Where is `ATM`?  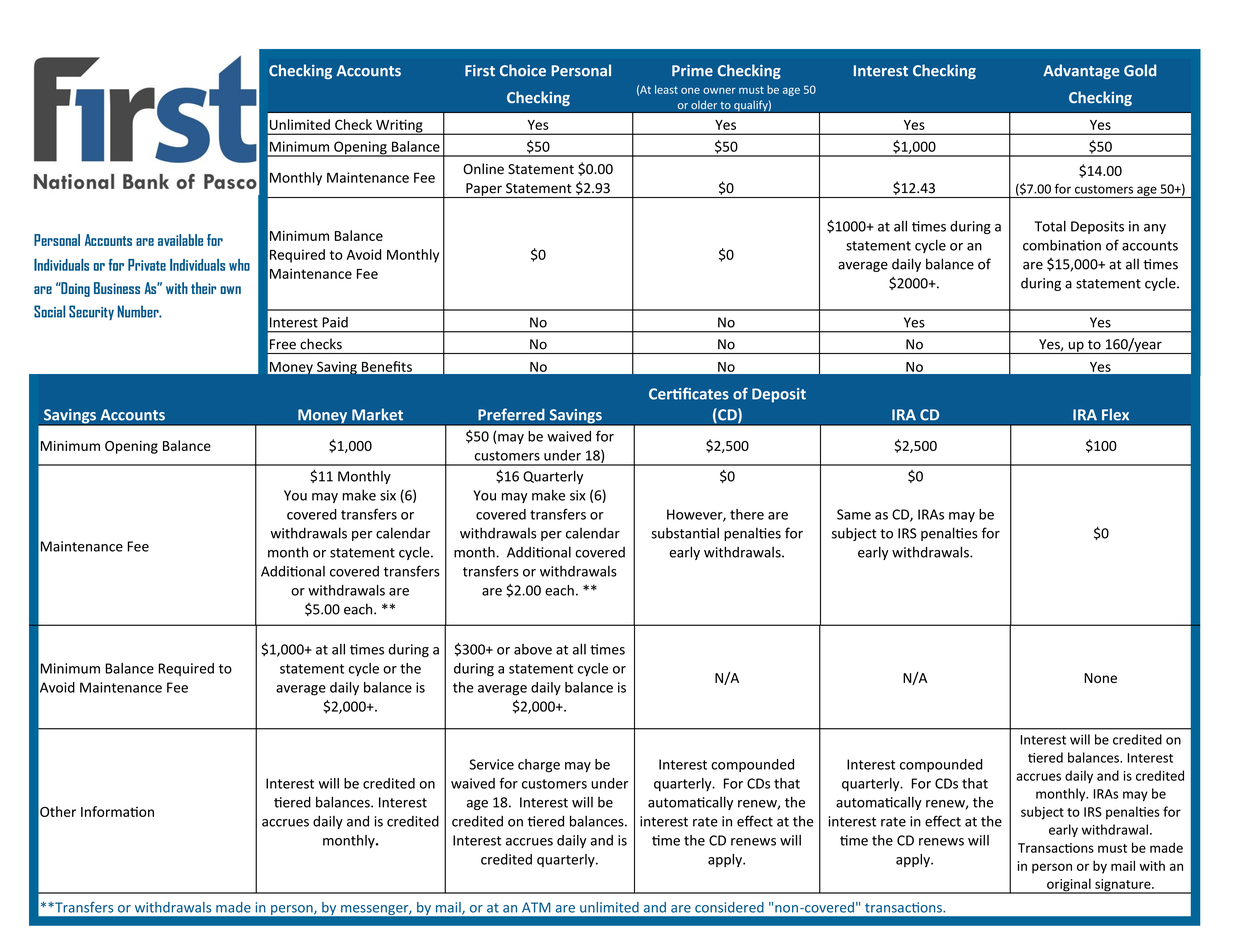
ATM is located at coordinates (536, 907).
